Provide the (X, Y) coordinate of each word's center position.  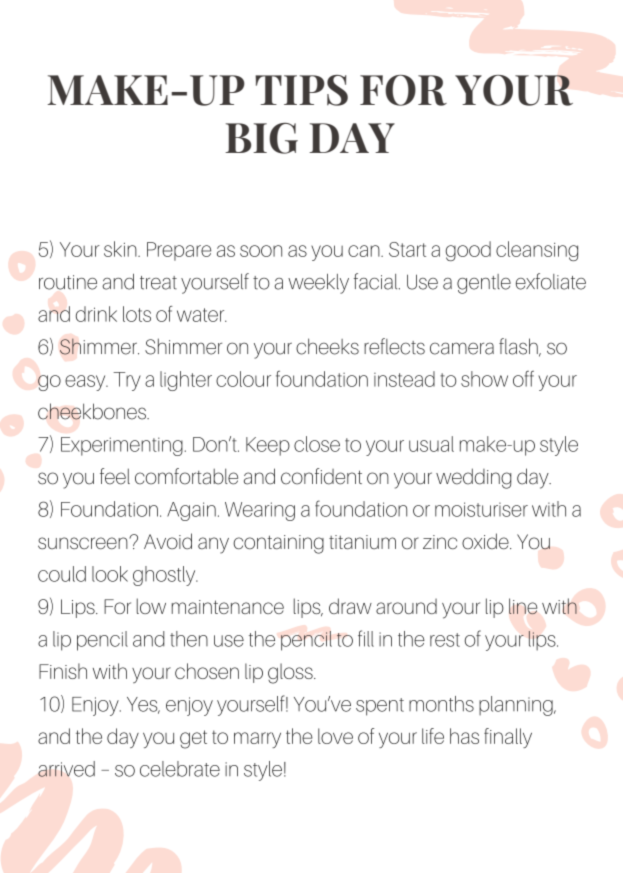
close (317, 444)
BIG (261, 138)
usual (431, 444)
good (468, 251)
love (335, 736)
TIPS (301, 90)
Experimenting (122, 446)
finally (508, 738)
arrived (66, 769)
